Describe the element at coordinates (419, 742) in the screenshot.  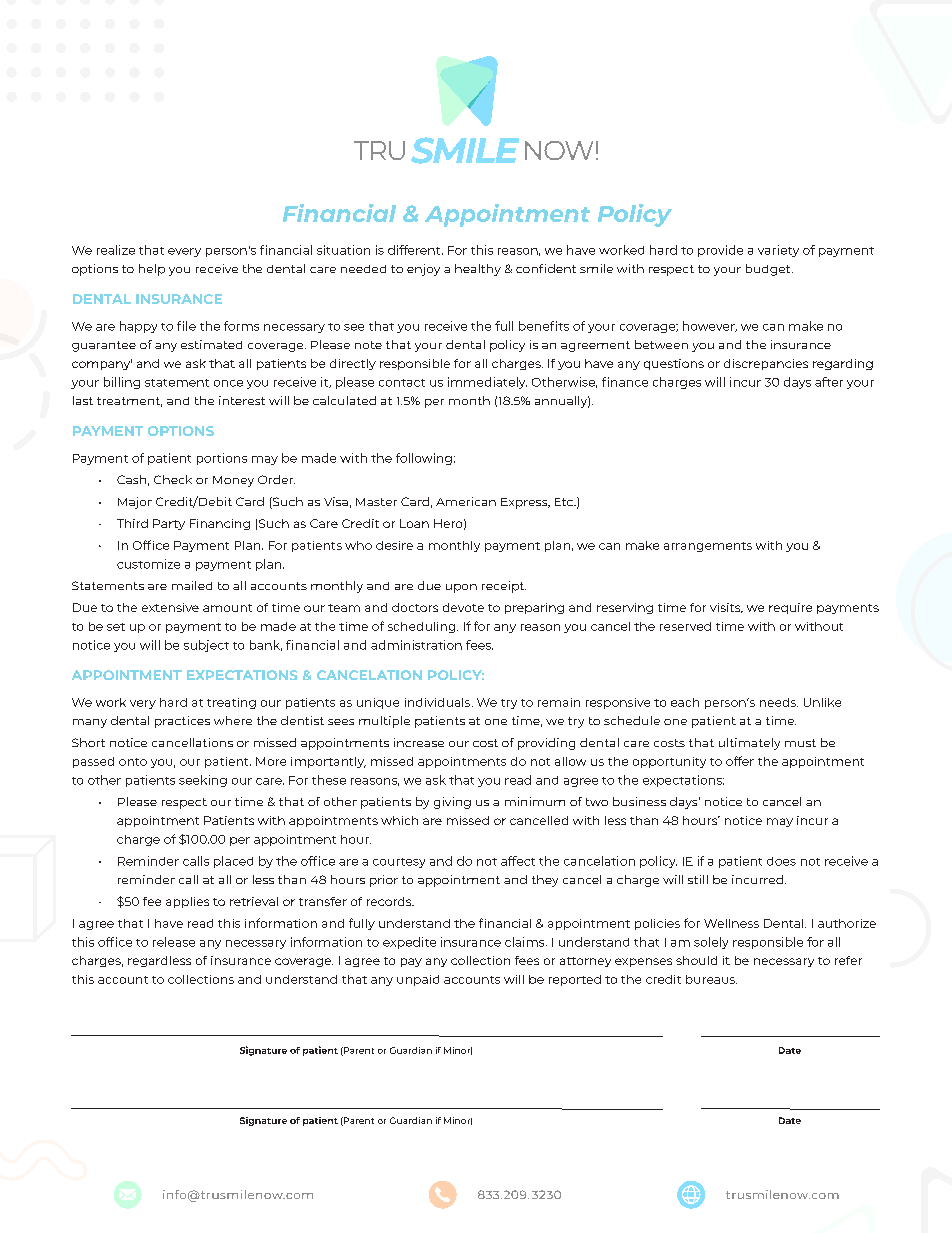
I see `increase` at that location.
